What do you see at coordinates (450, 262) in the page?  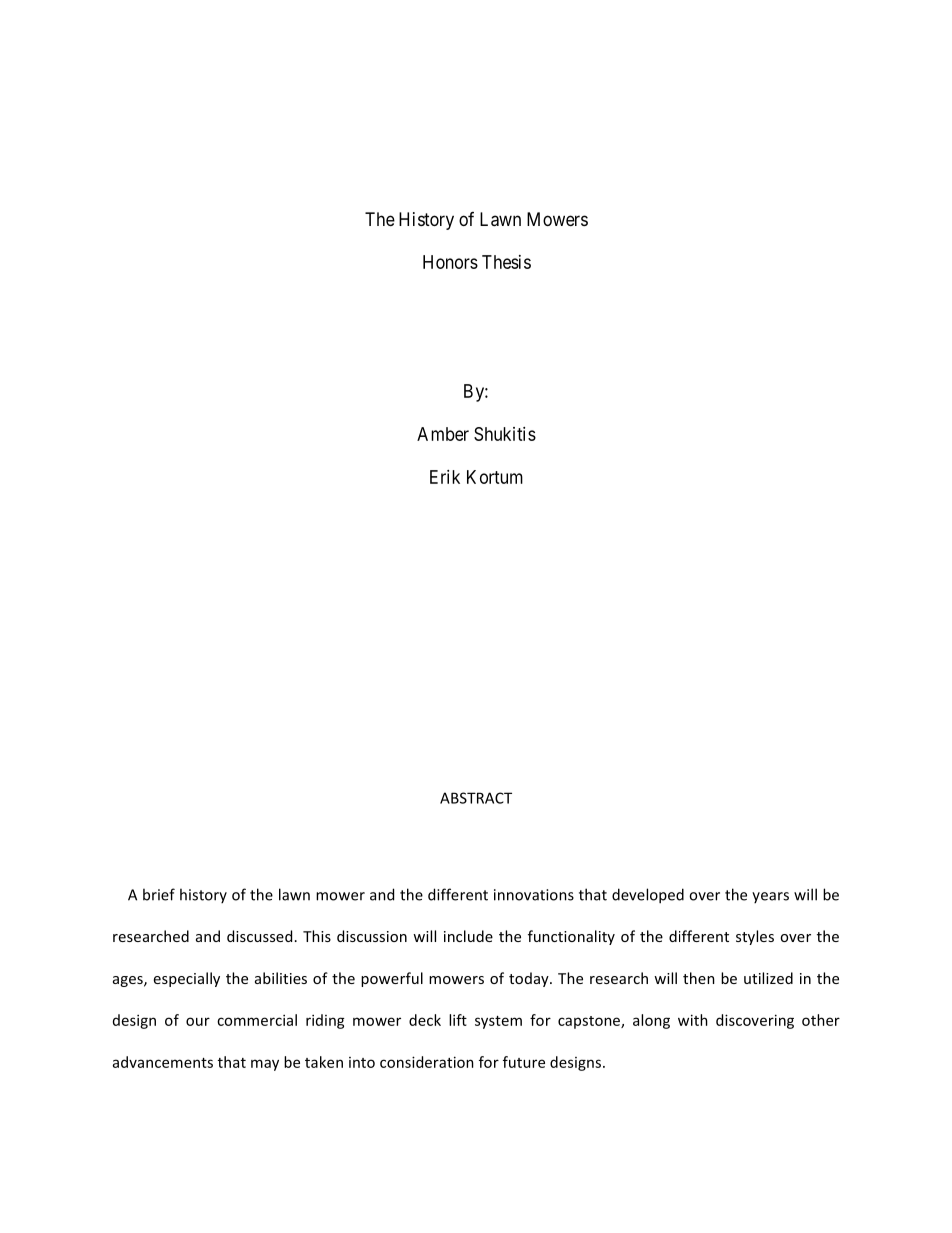 I see `Honors` at bounding box center [450, 262].
